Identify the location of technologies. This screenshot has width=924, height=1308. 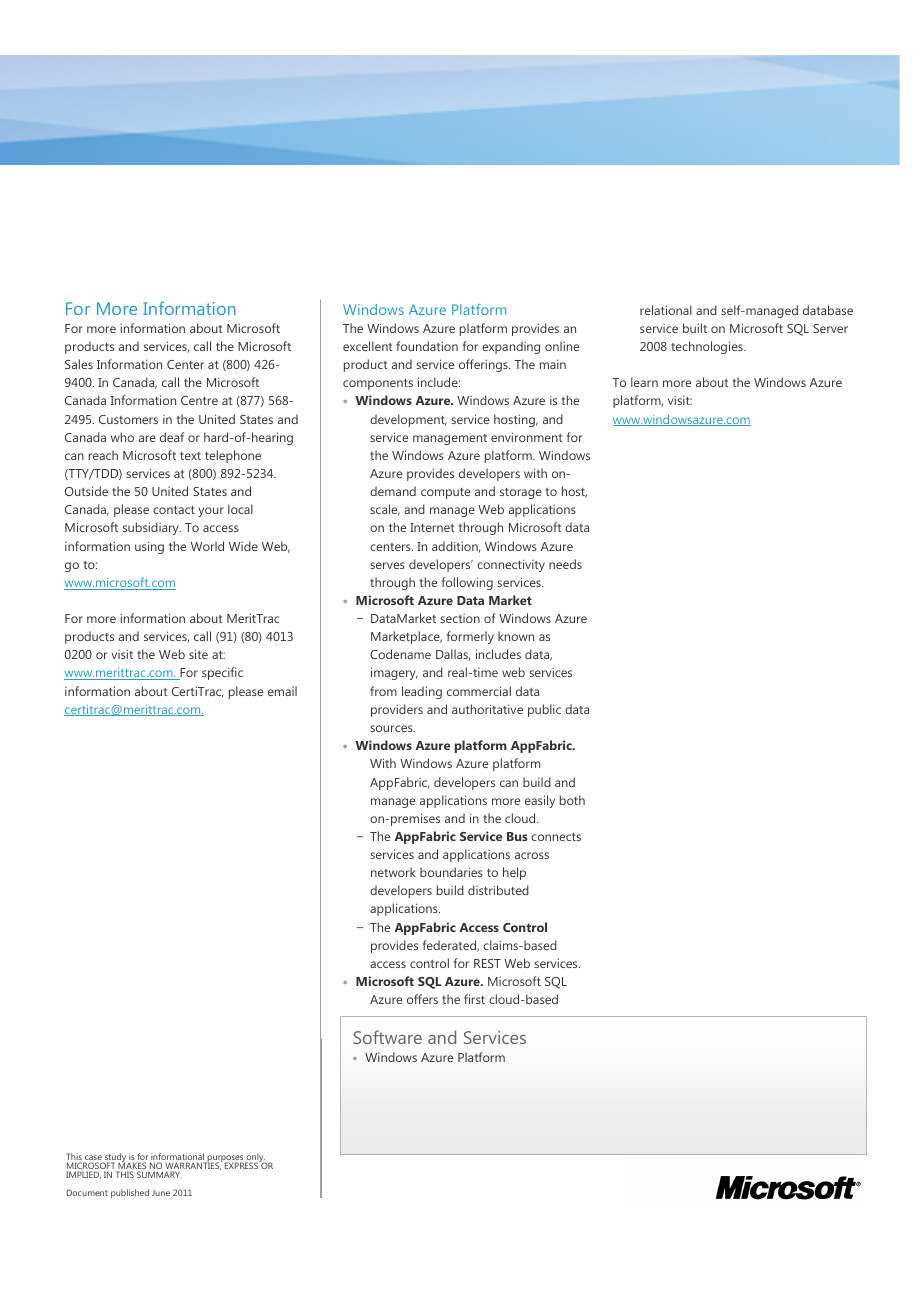
(708, 347).
